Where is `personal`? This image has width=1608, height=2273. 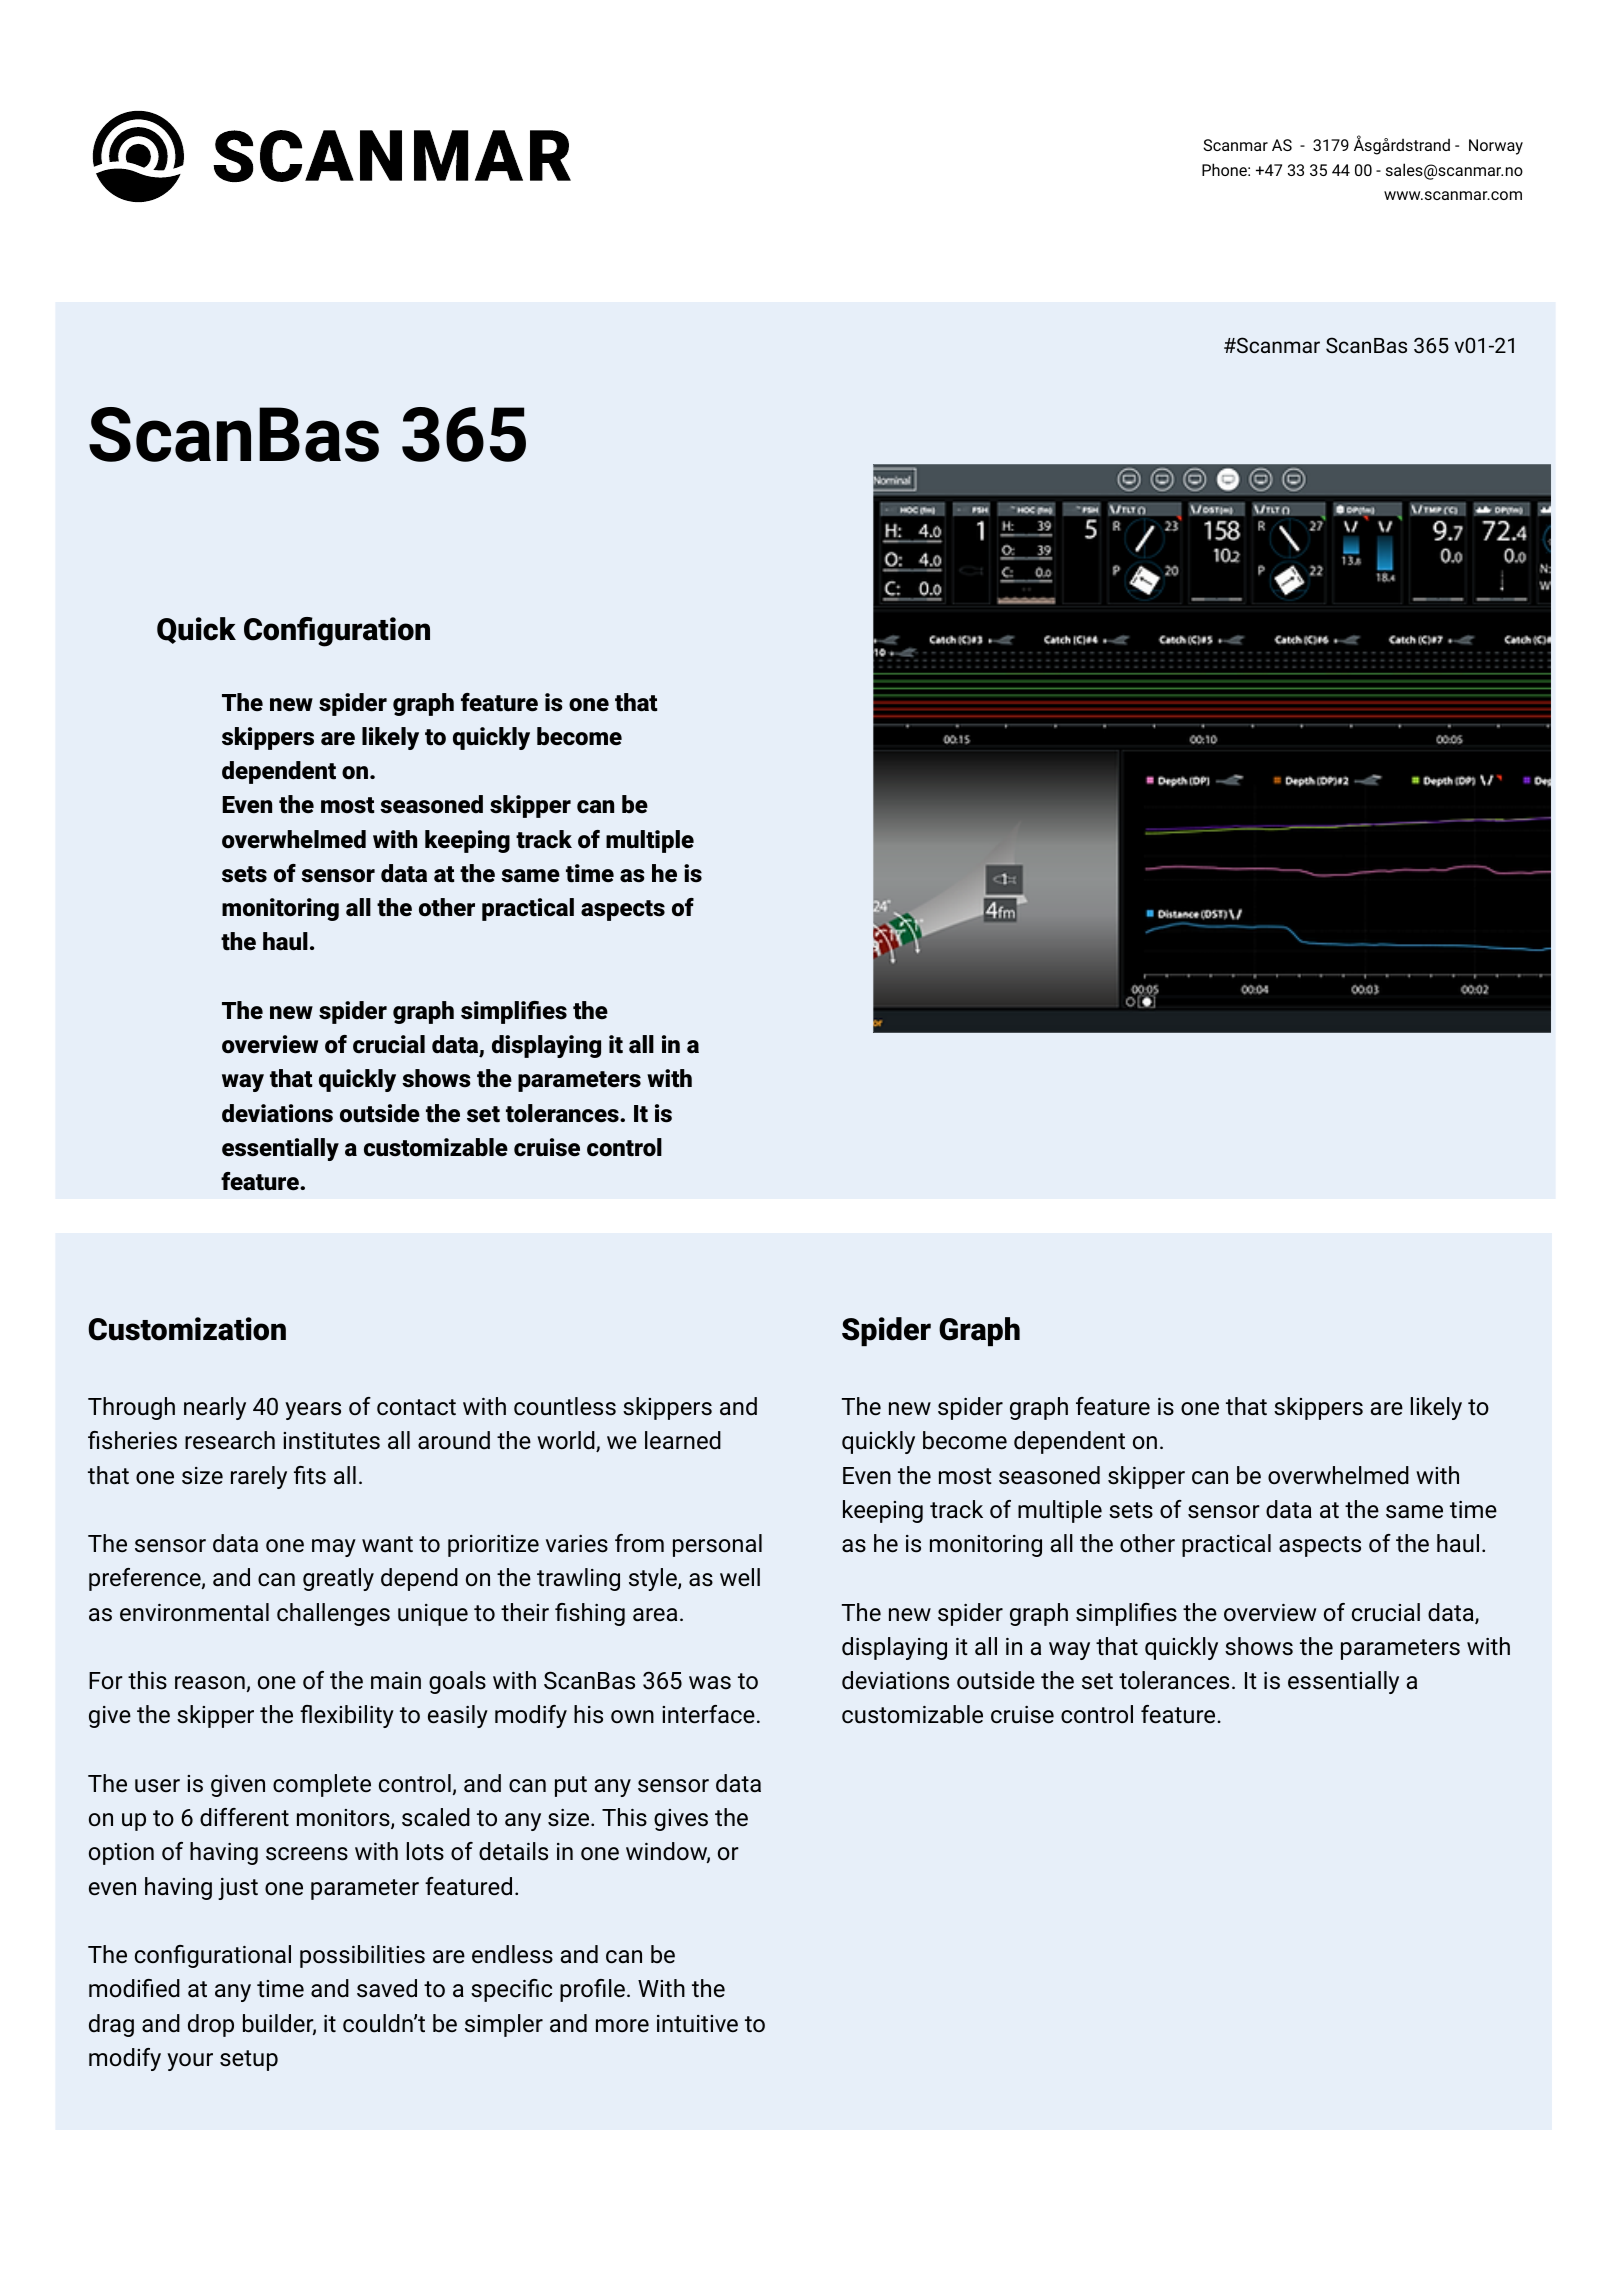
personal is located at coordinates (717, 1545).
